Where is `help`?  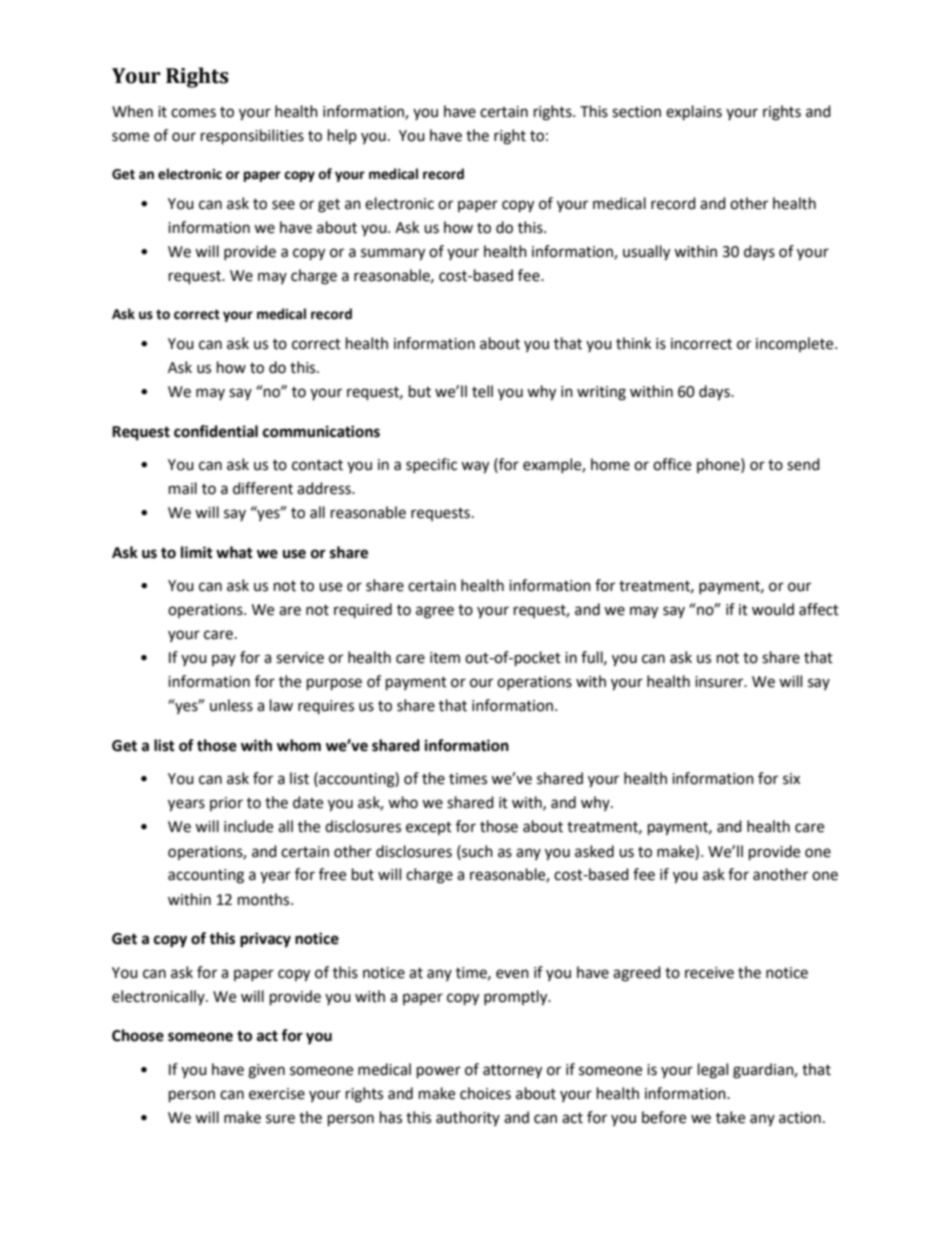 help is located at coordinates (342, 136).
